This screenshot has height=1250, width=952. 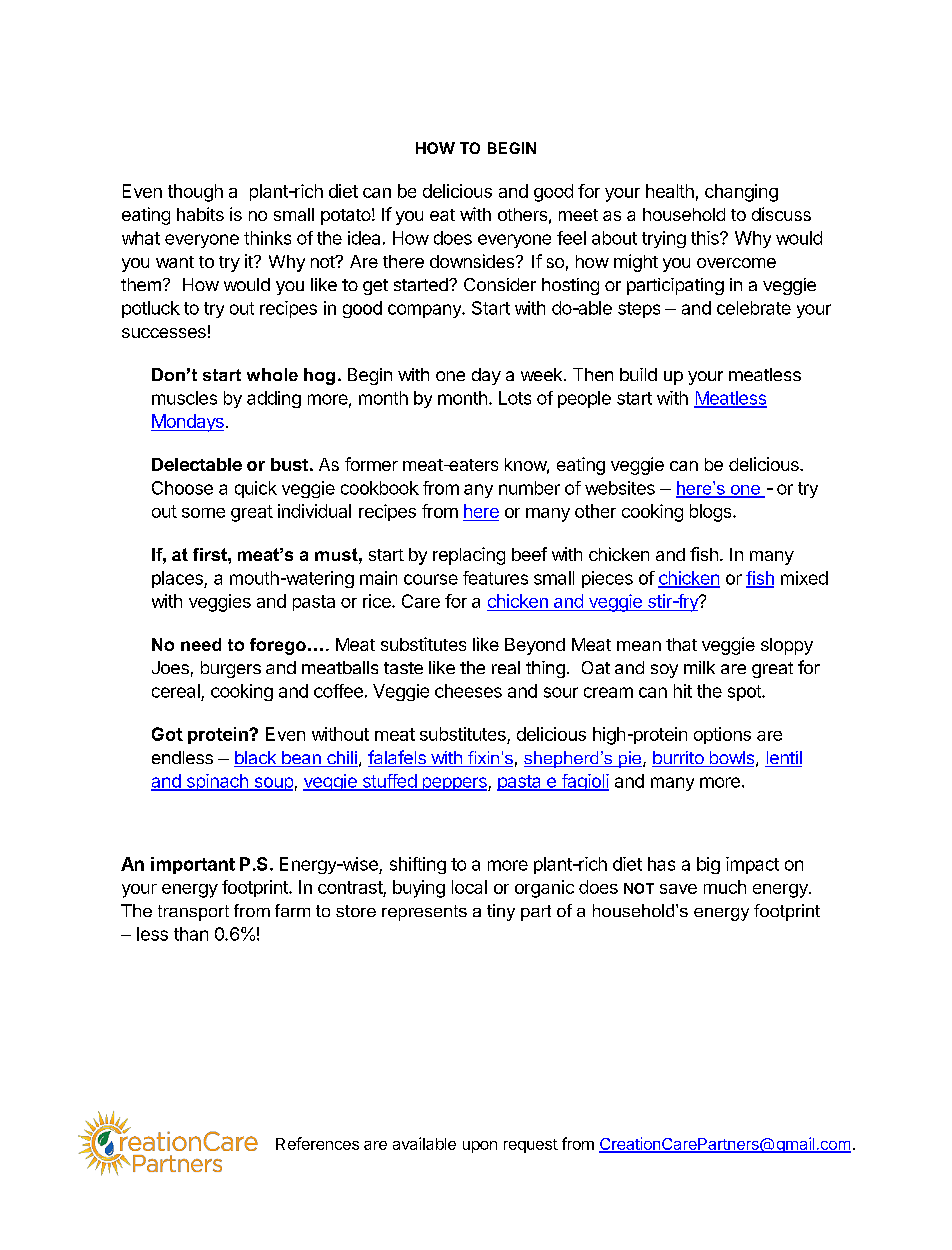 I want to click on taste, so click(x=403, y=668).
